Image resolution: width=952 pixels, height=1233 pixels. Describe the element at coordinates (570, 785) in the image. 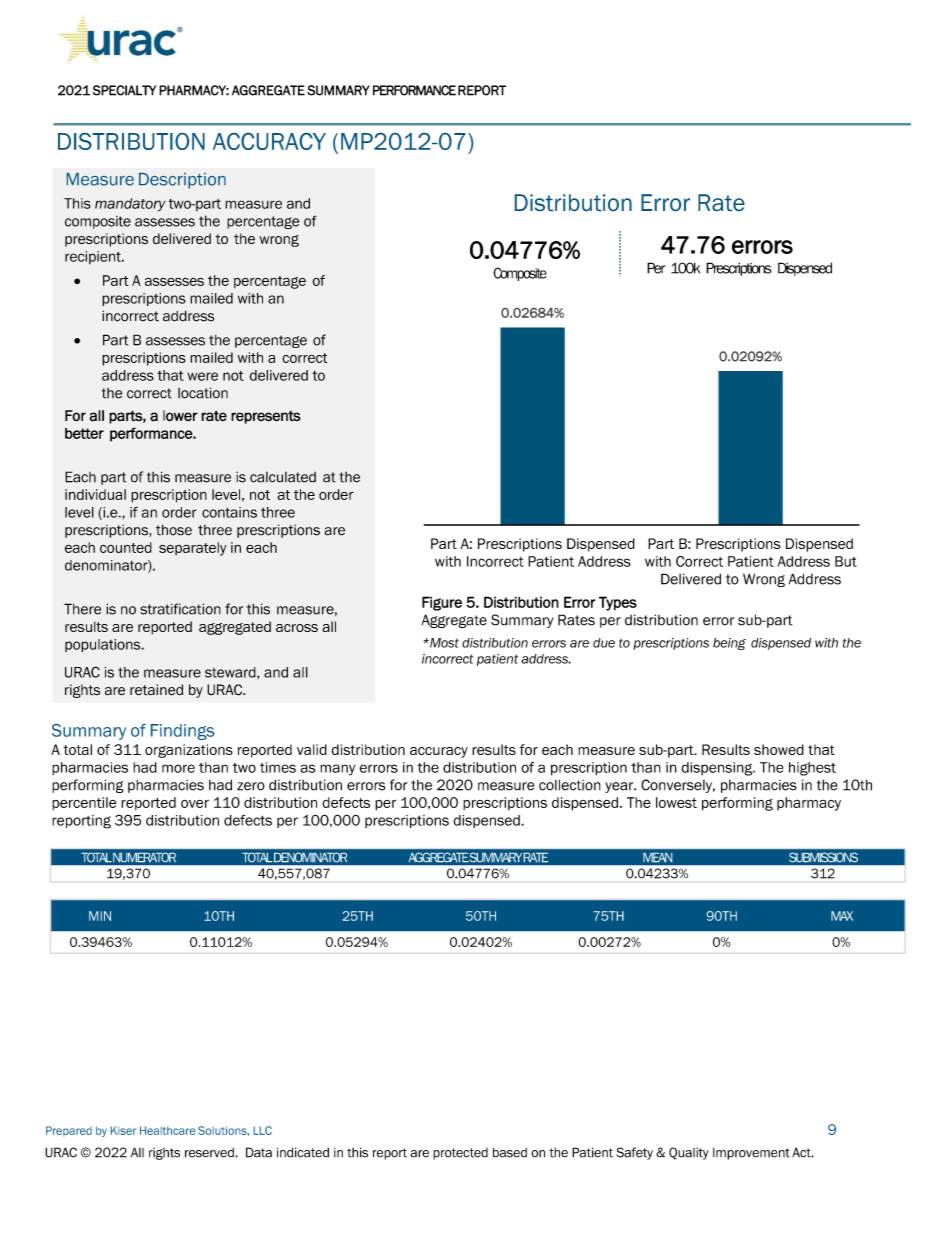

I see `collection` at that location.
